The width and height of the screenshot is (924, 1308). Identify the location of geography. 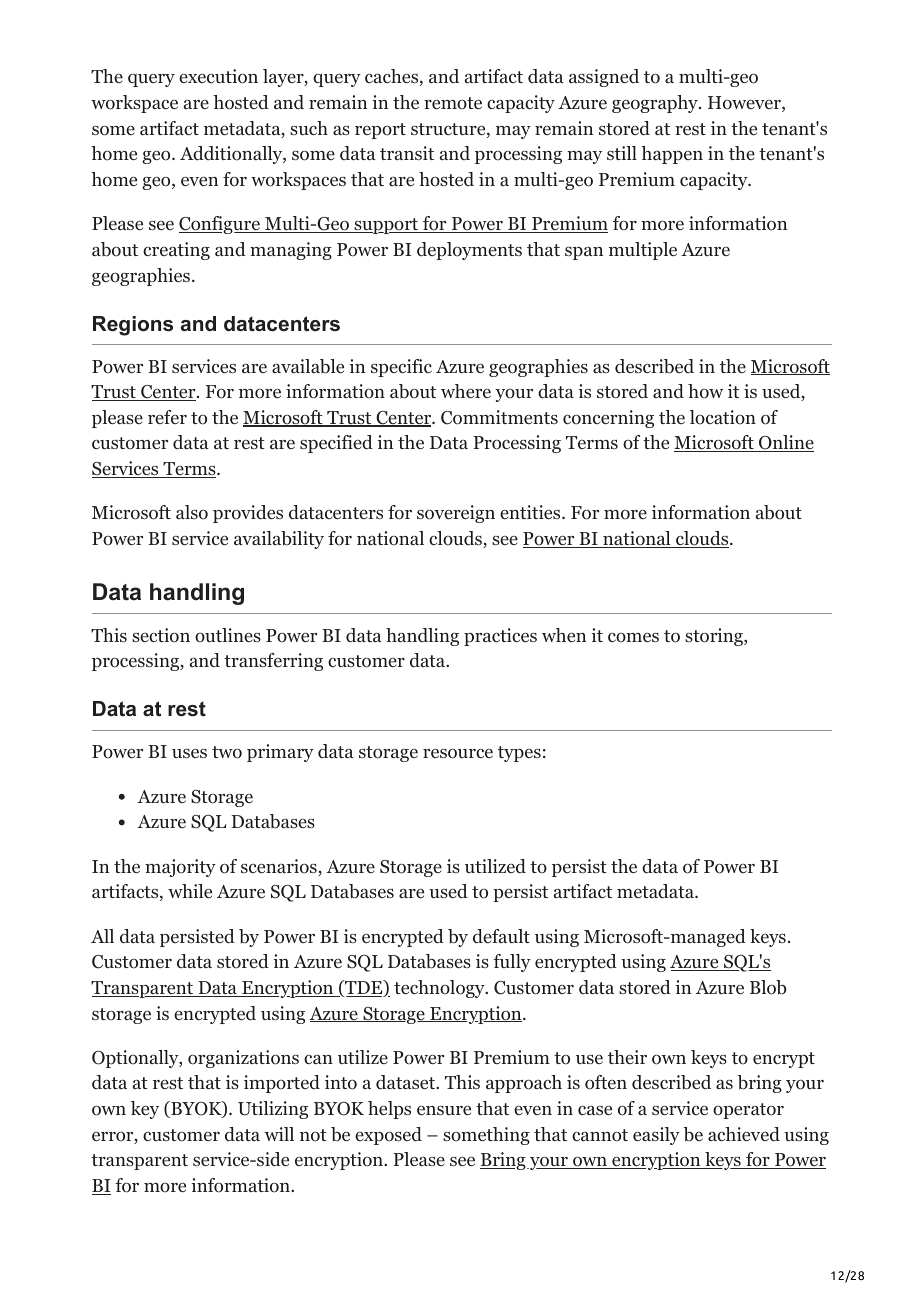
(656, 104).
